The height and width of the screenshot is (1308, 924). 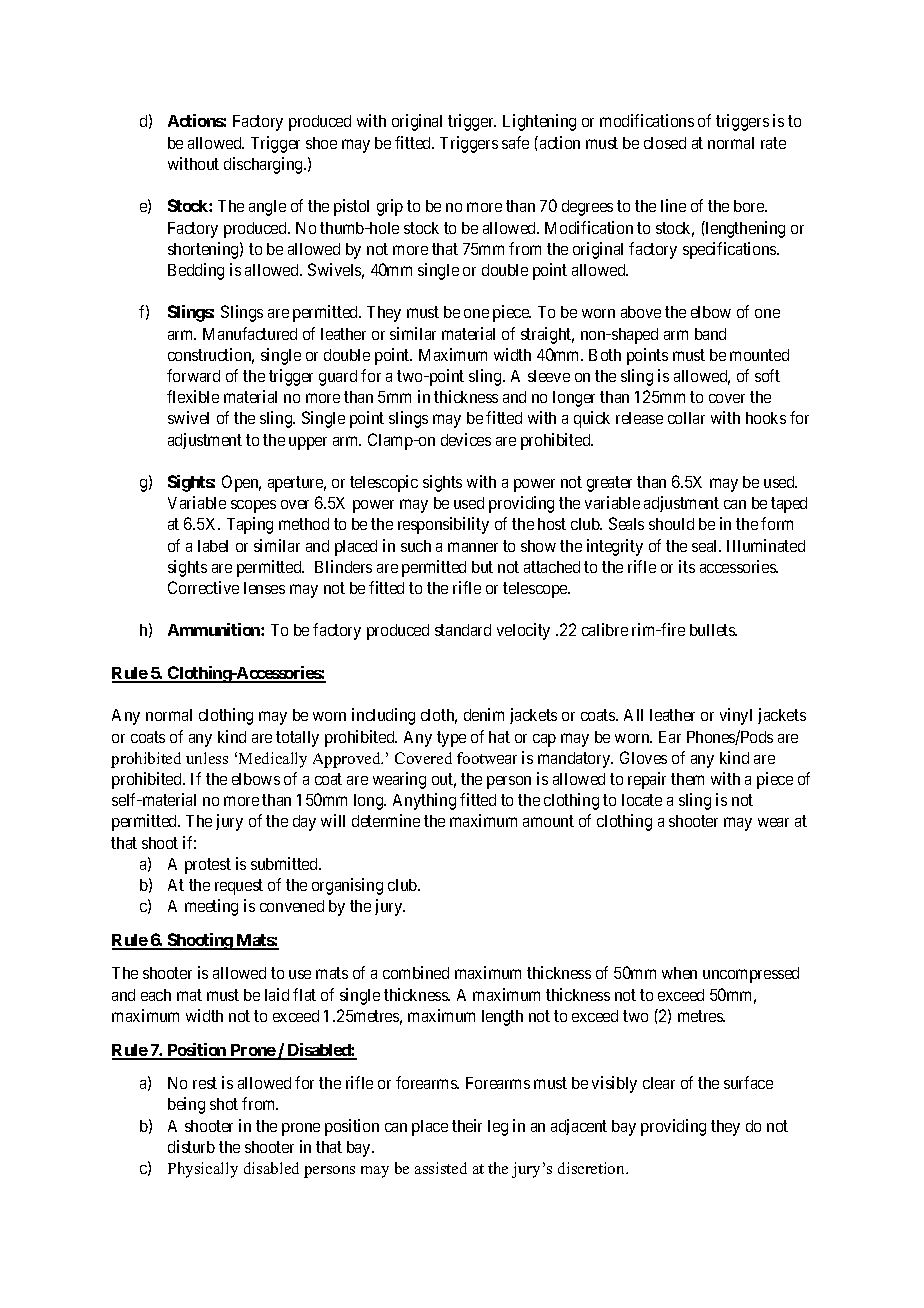 I want to click on closed, so click(x=665, y=143).
